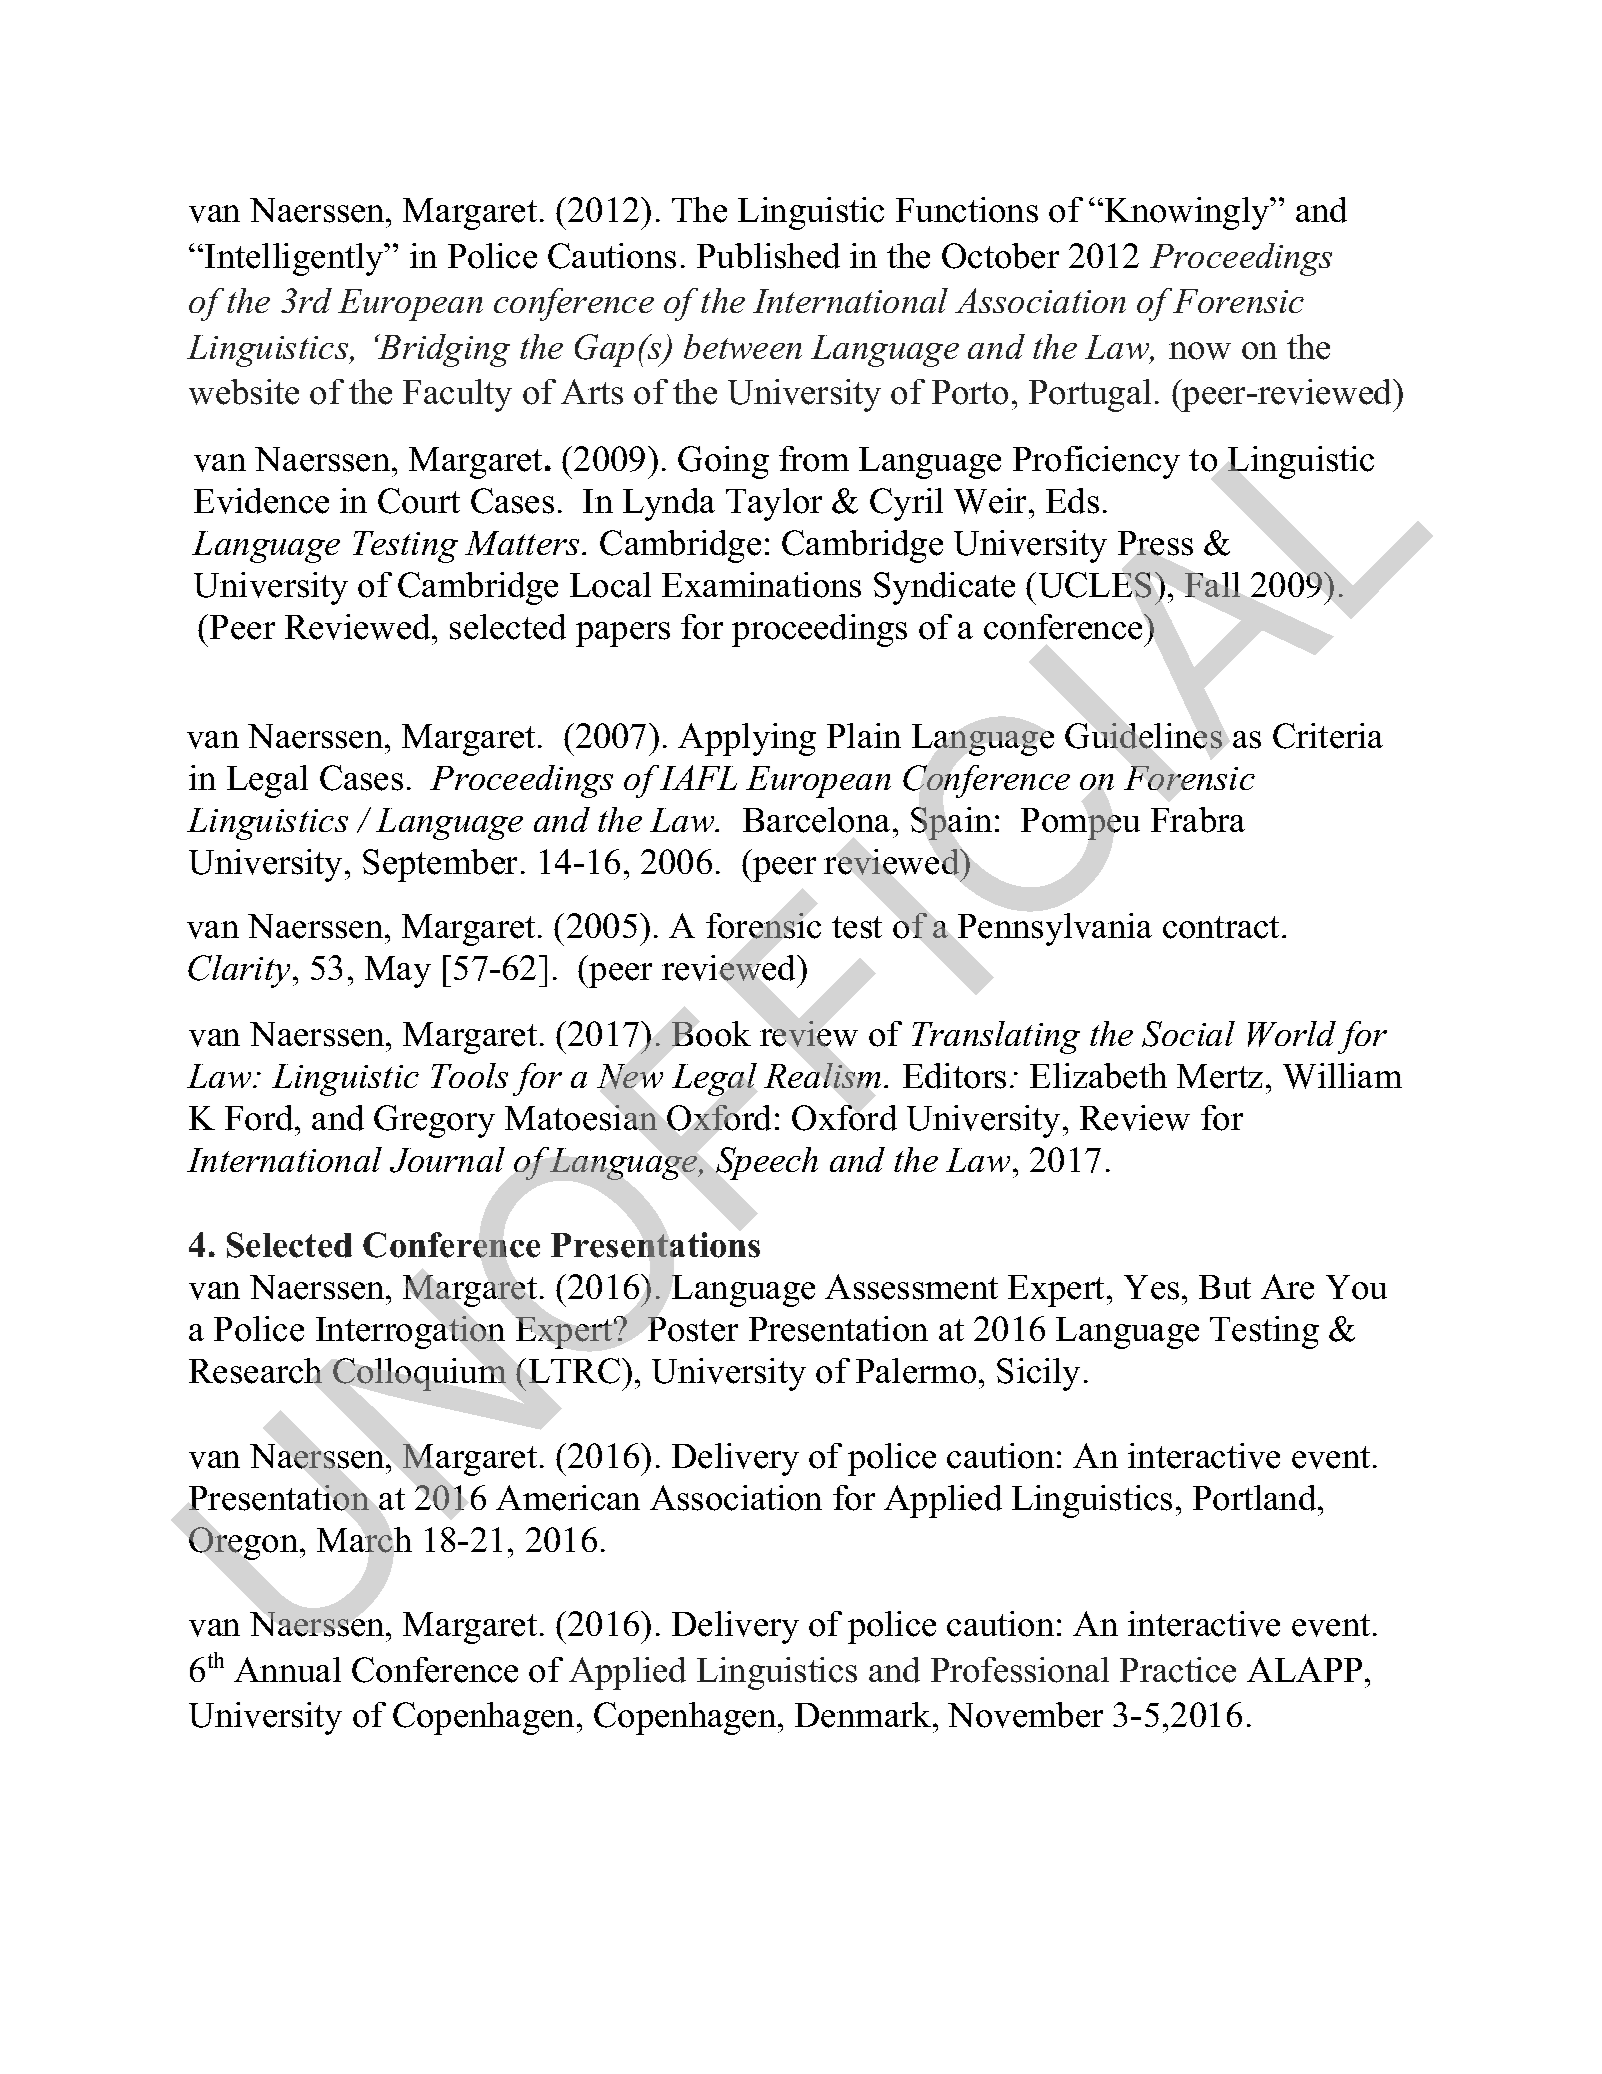 The image size is (1602, 2074). What do you see at coordinates (398, 972) in the screenshot?
I see `May` at bounding box center [398, 972].
